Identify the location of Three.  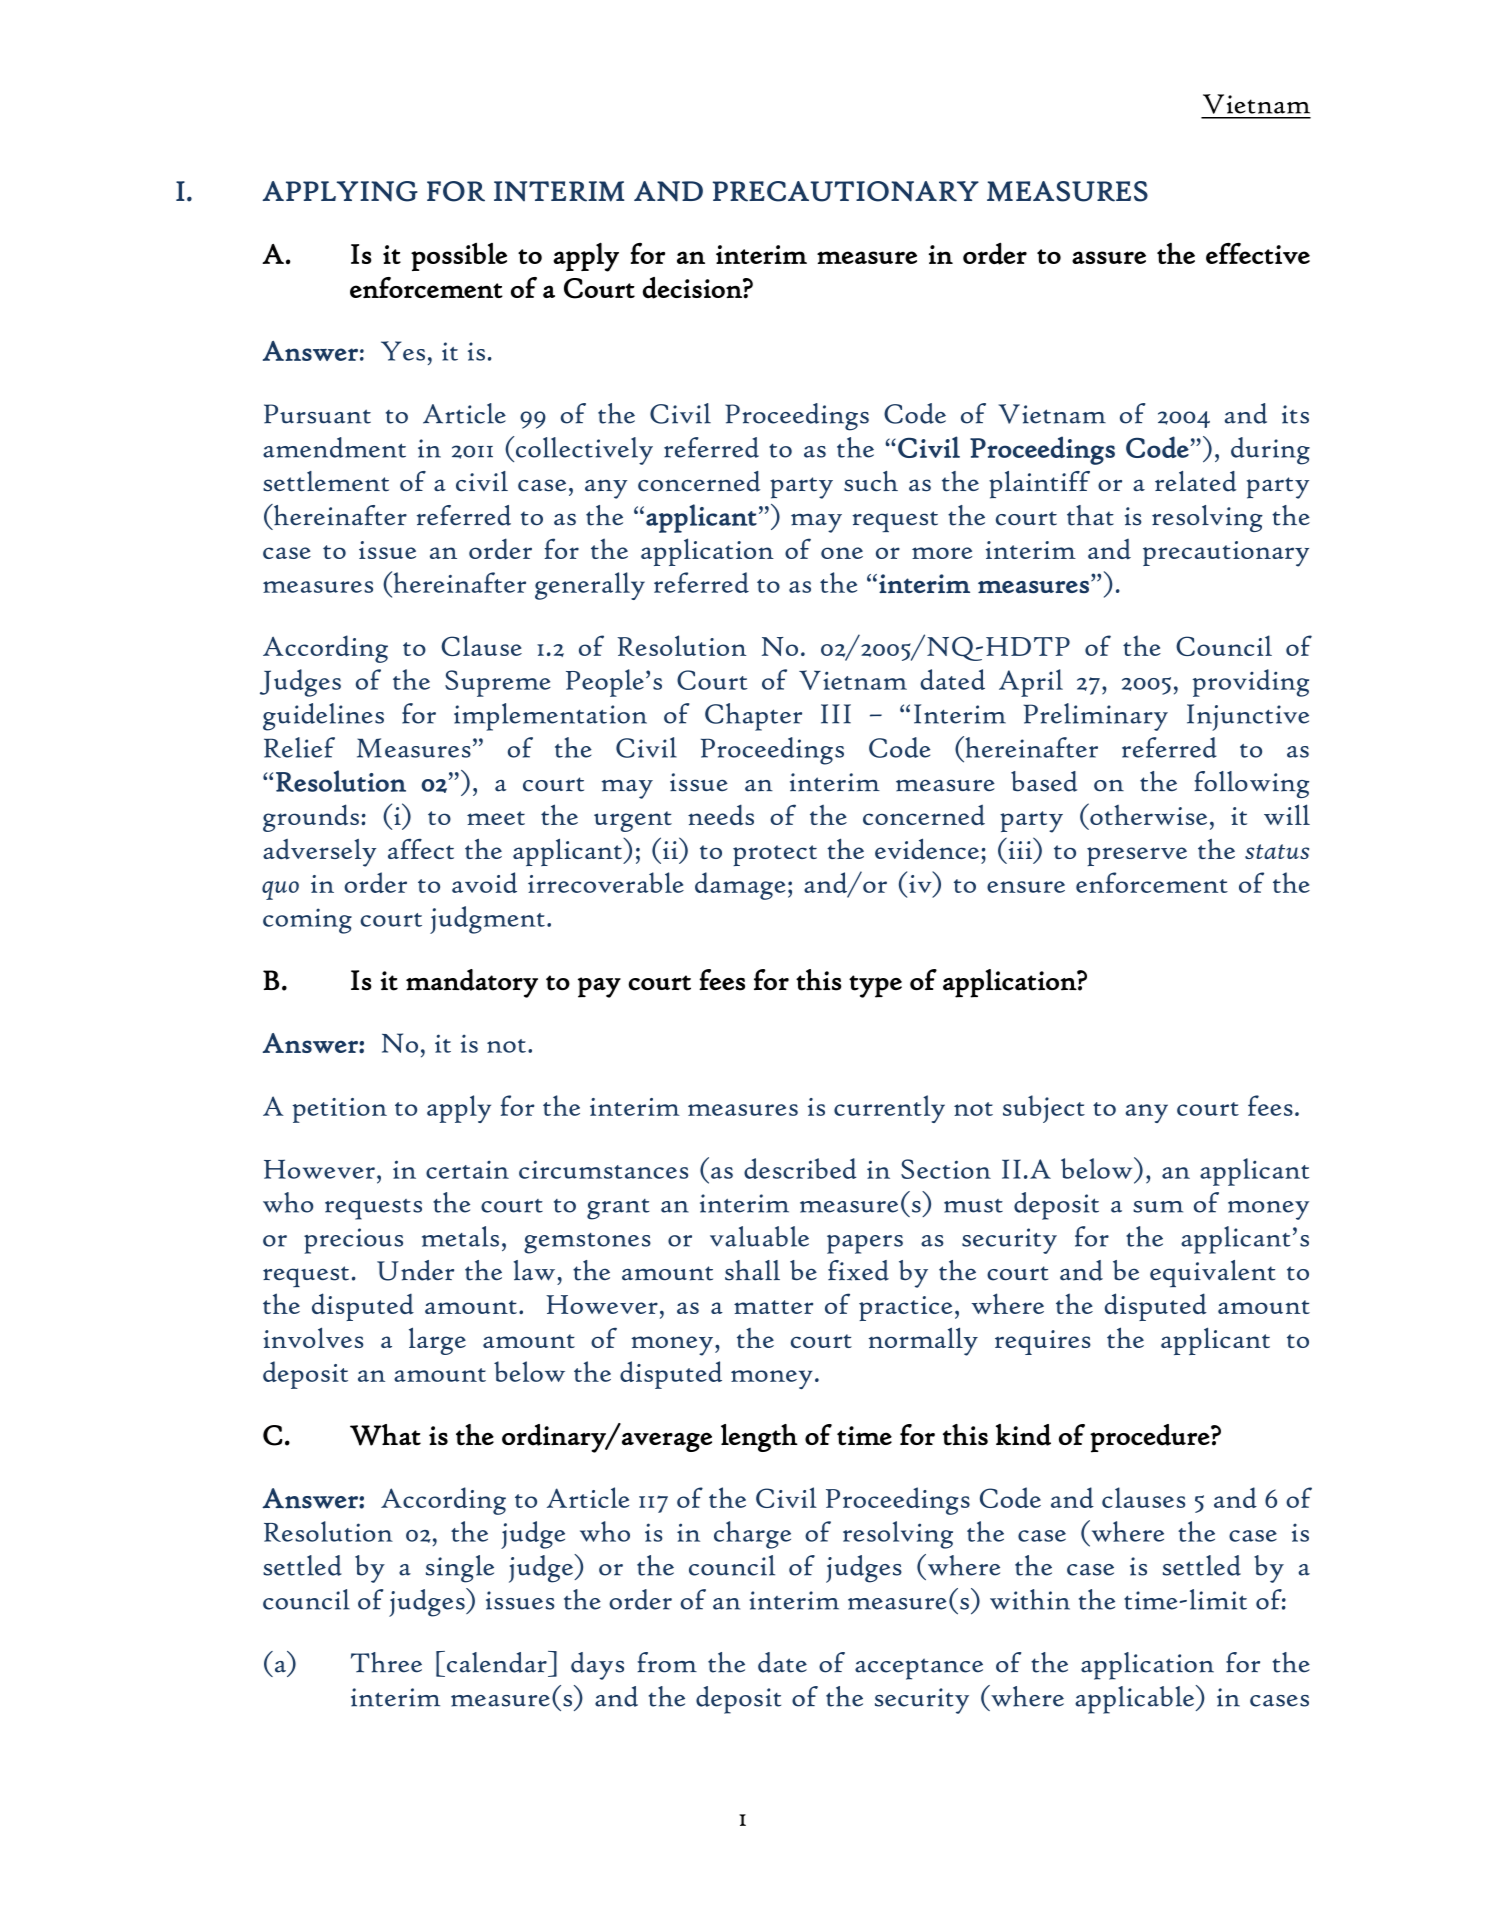
(386, 1662).
